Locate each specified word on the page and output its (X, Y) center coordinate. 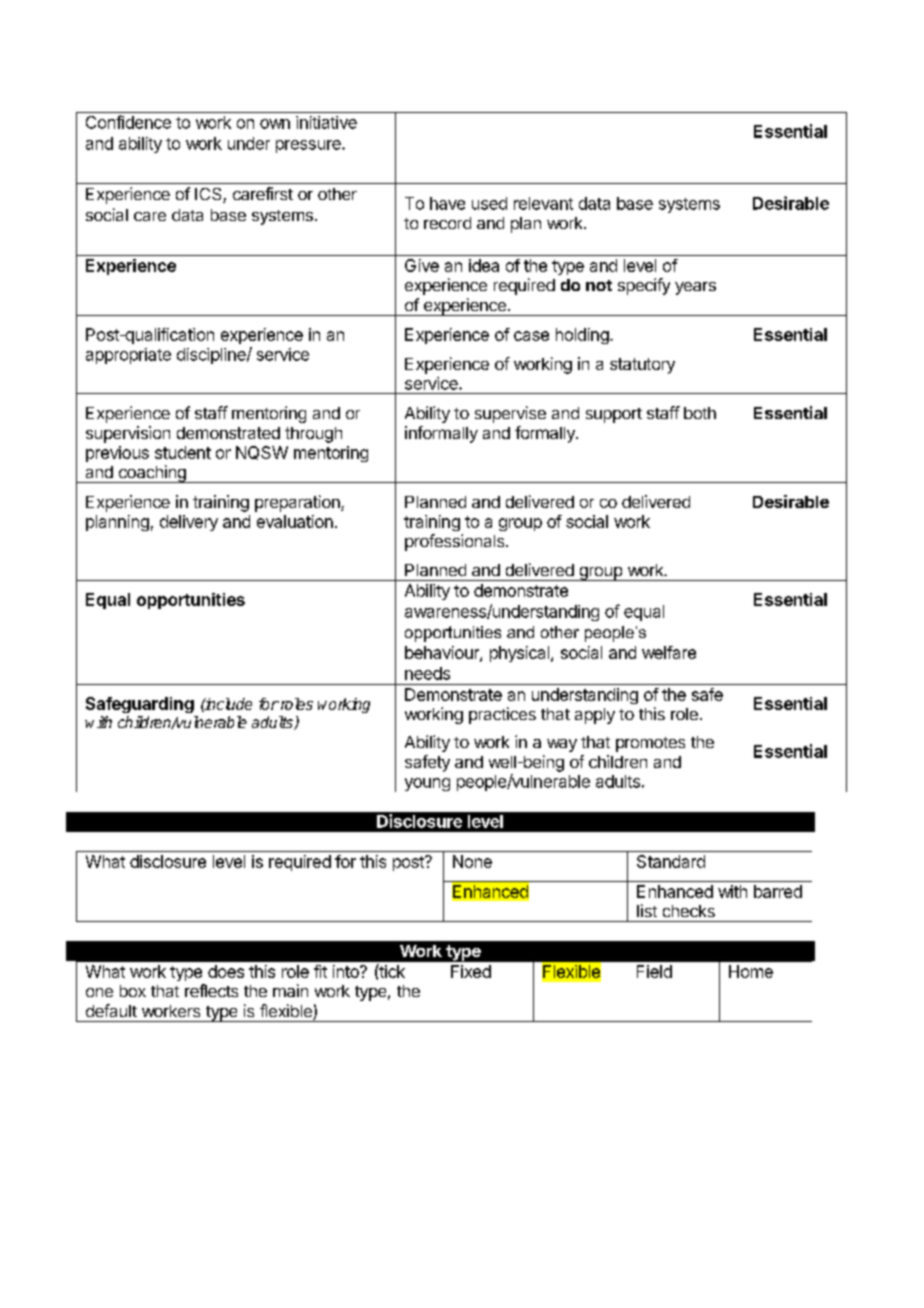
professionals (456, 542)
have (447, 203)
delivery (189, 523)
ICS (209, 195)
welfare (669, 652)
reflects (211, 990)
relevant (543, 203)
